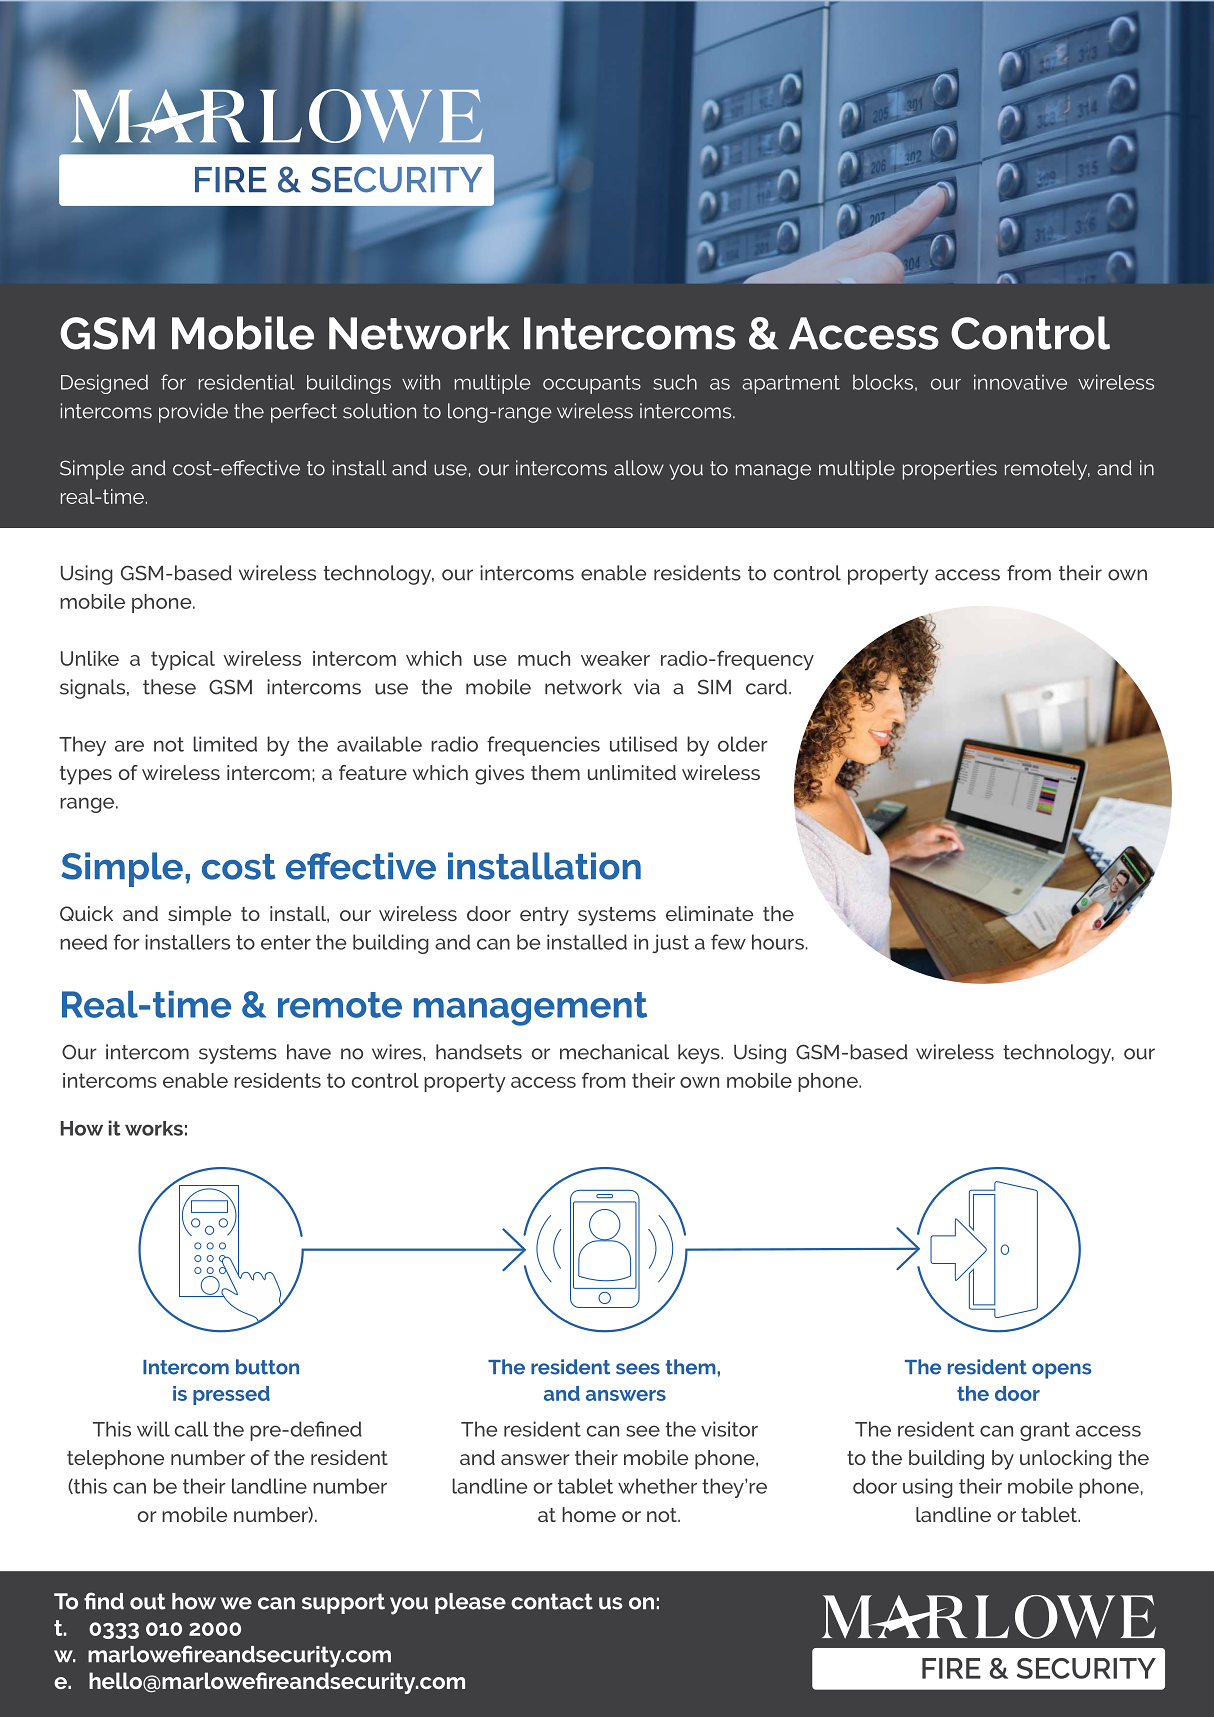 Image resolution: width=1214 pixels, height=1717 pixels. Describe the element at coordinates (147, 1601) in the screenshot. I see `out` at that location.
